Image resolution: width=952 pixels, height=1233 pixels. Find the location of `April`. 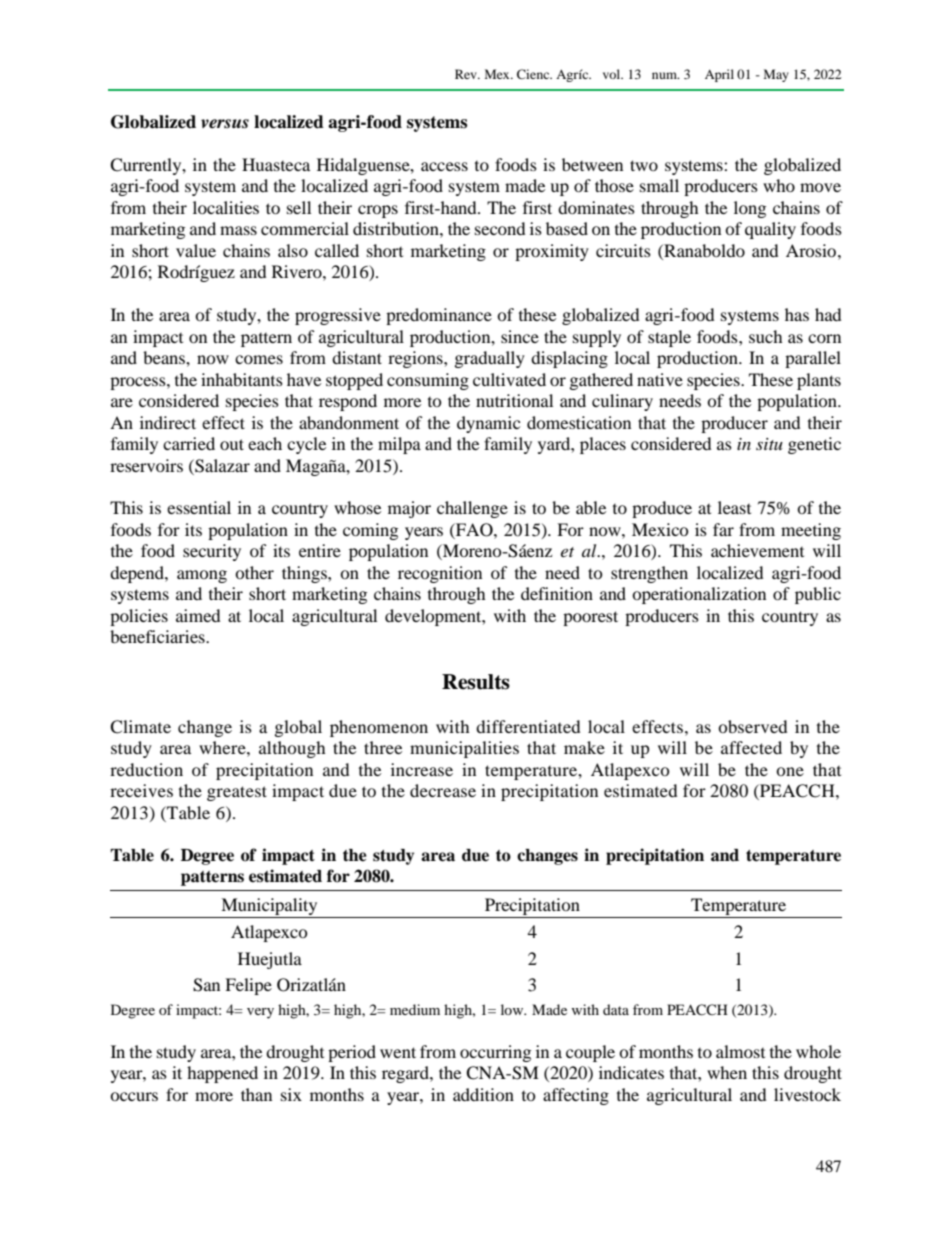

April is located at coordinates (719, 75).
